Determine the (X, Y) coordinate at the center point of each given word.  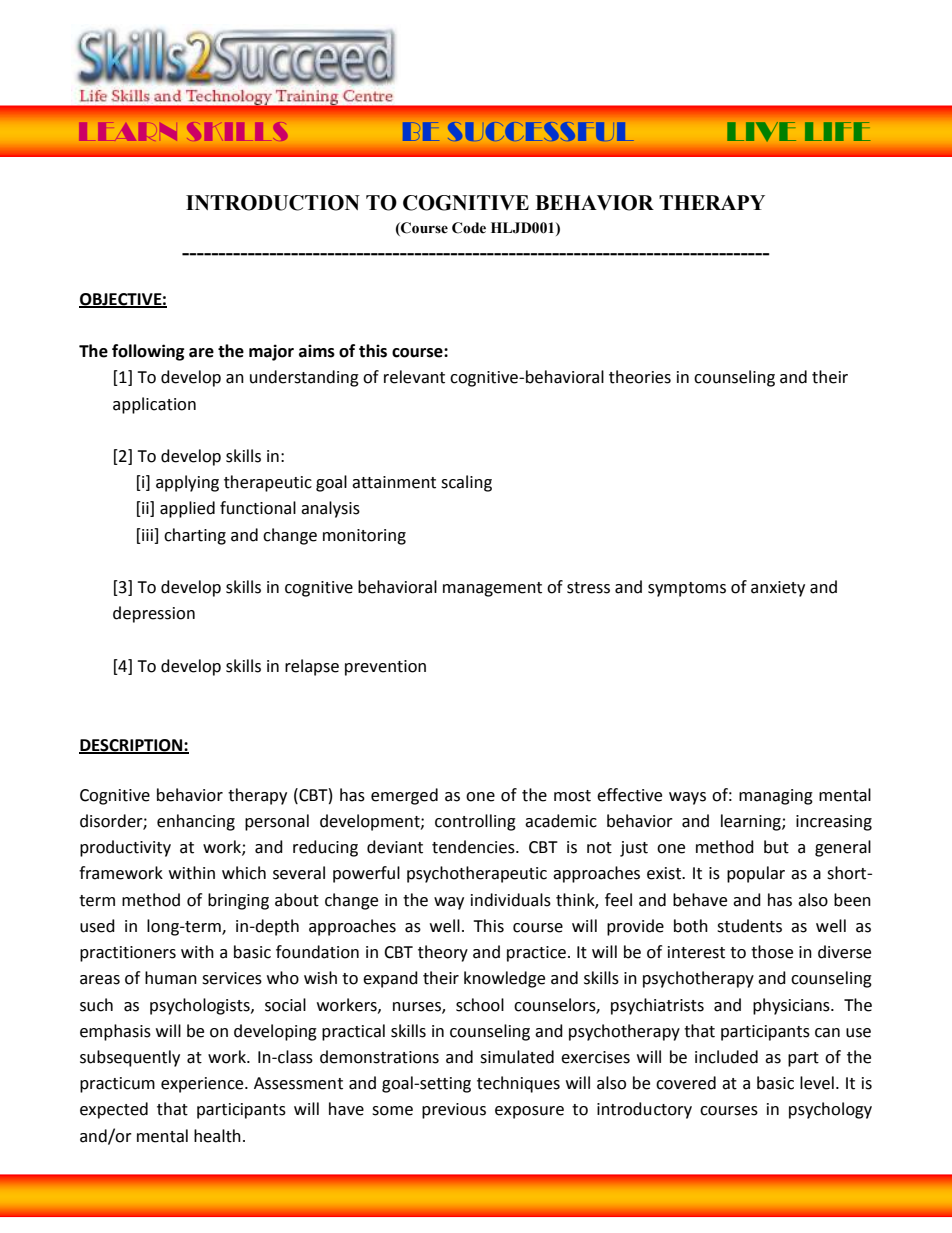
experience (203, 1085)
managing (776, 797)
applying (187, 483)
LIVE (761, 131)
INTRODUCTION (273, 203)
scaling (466, 483)
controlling (475, 822)
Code (469, 228)
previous (454, 1111)
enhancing (196, 822)
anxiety (778, 589)
